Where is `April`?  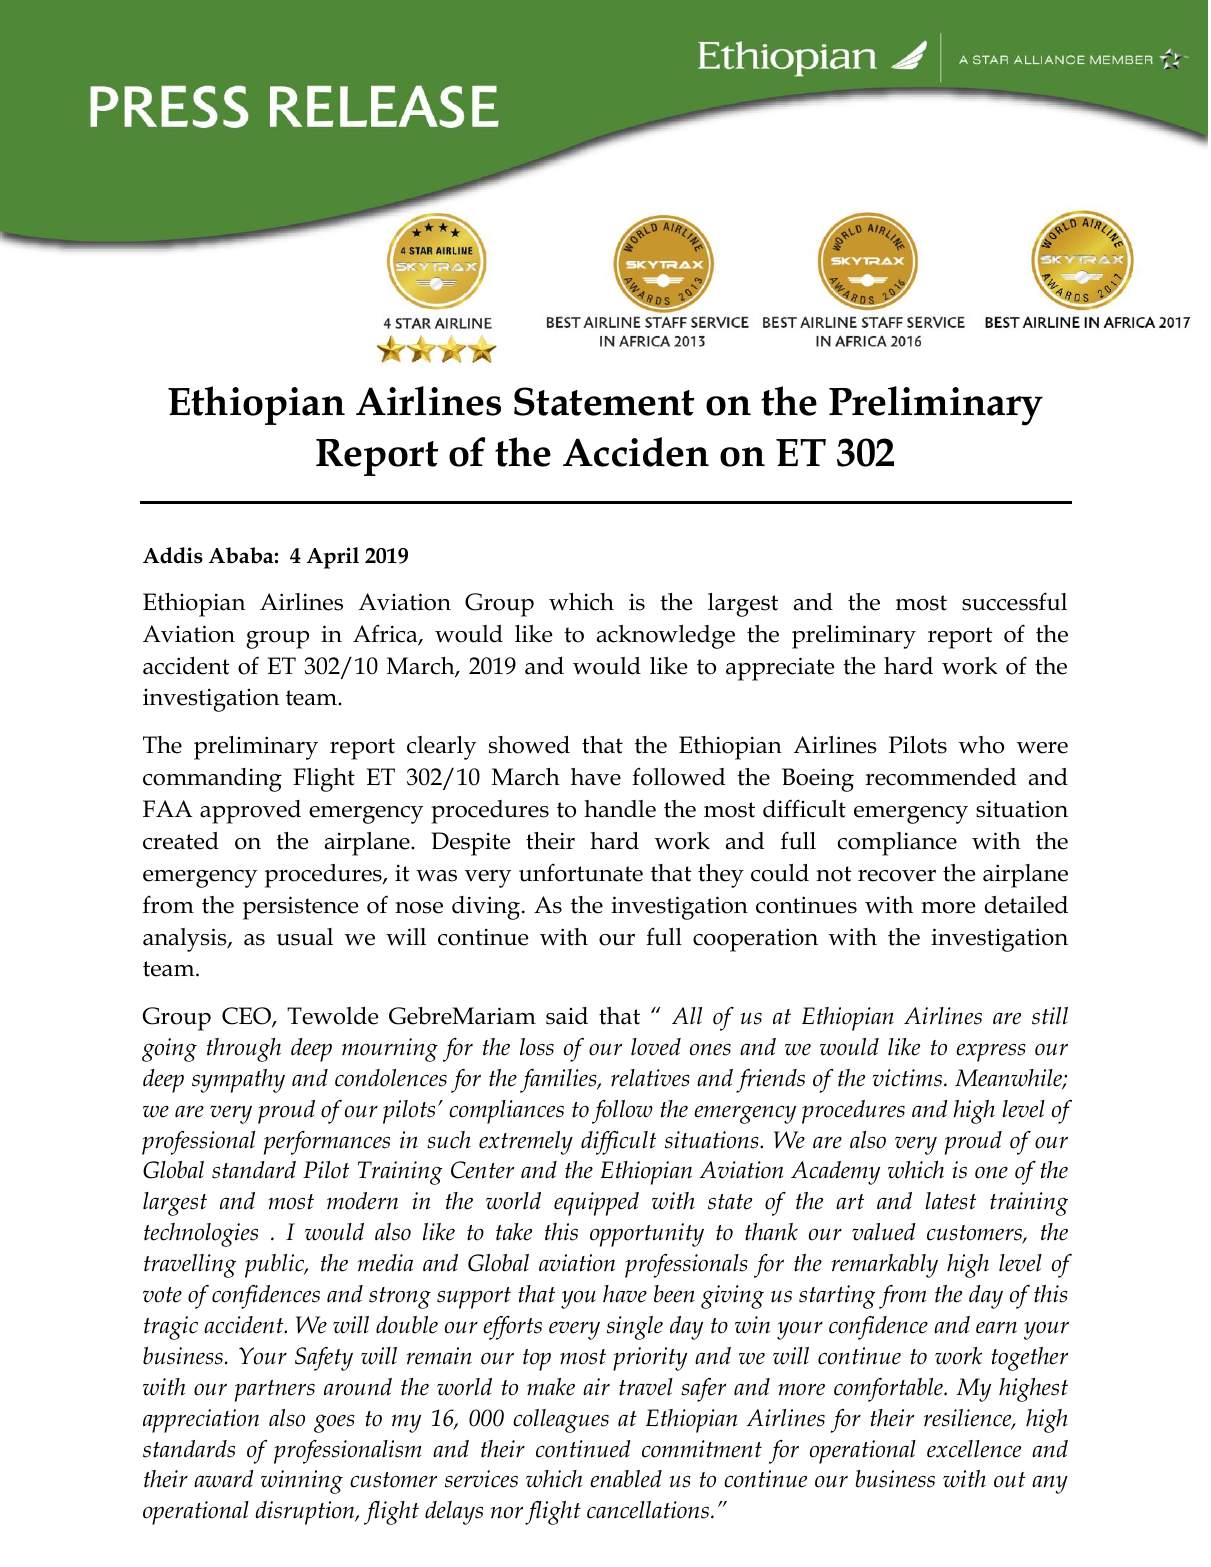
April is located at coordinates (333, 558).
